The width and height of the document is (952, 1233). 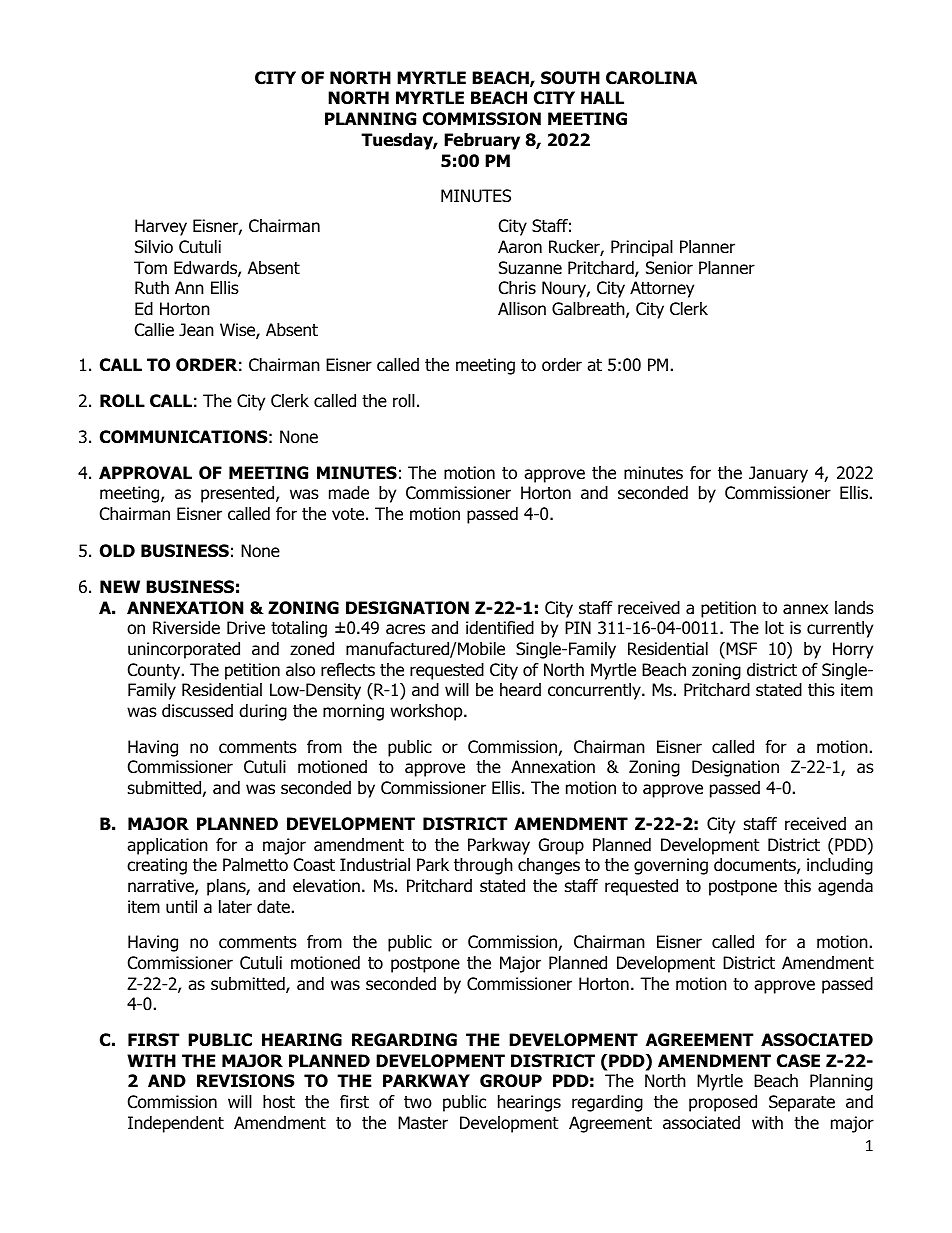 I want to click on REVISIONS, so click(x=246, y=1081).
